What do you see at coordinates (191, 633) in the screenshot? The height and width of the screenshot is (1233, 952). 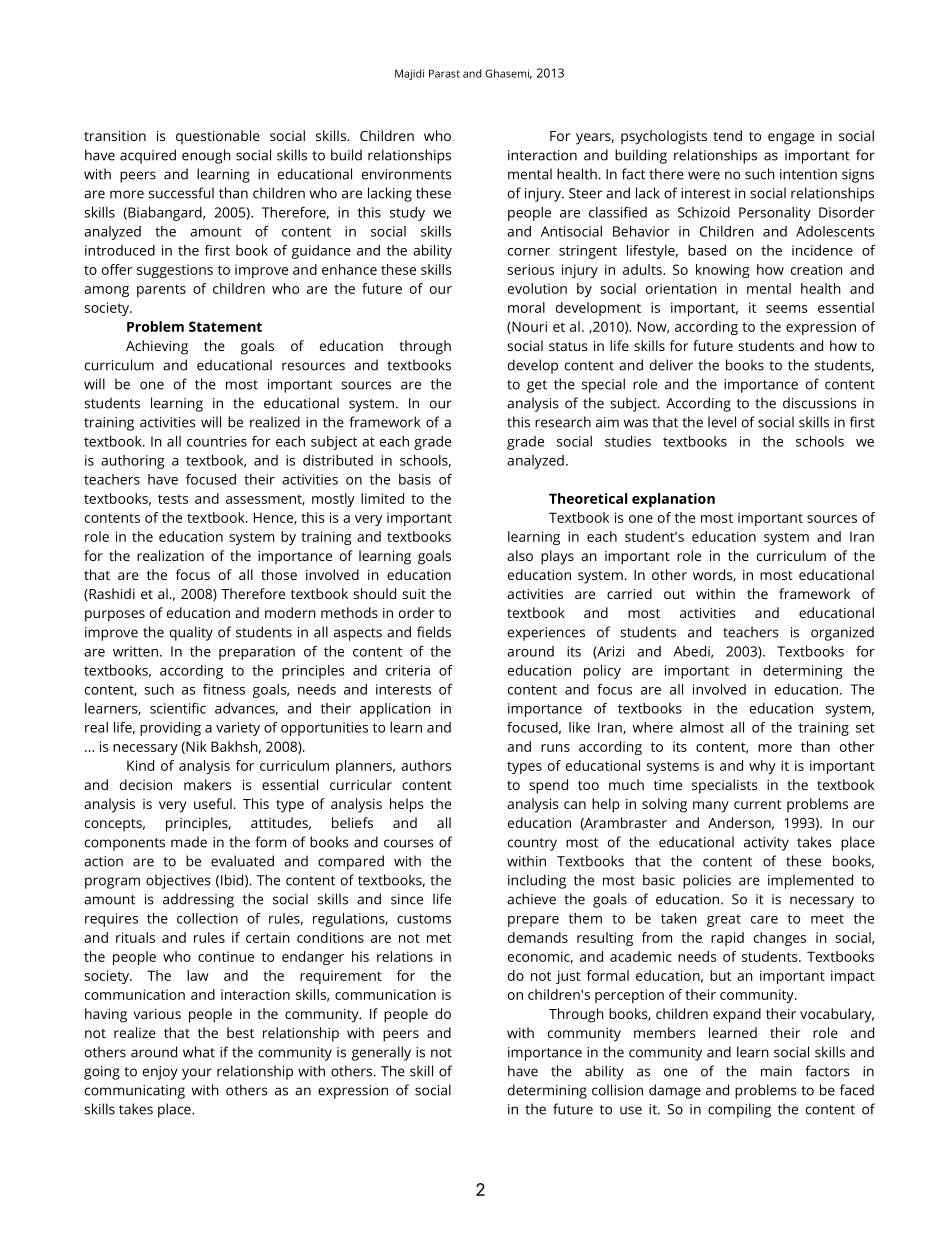 I see `quality` at bounding box center [191, 633].
